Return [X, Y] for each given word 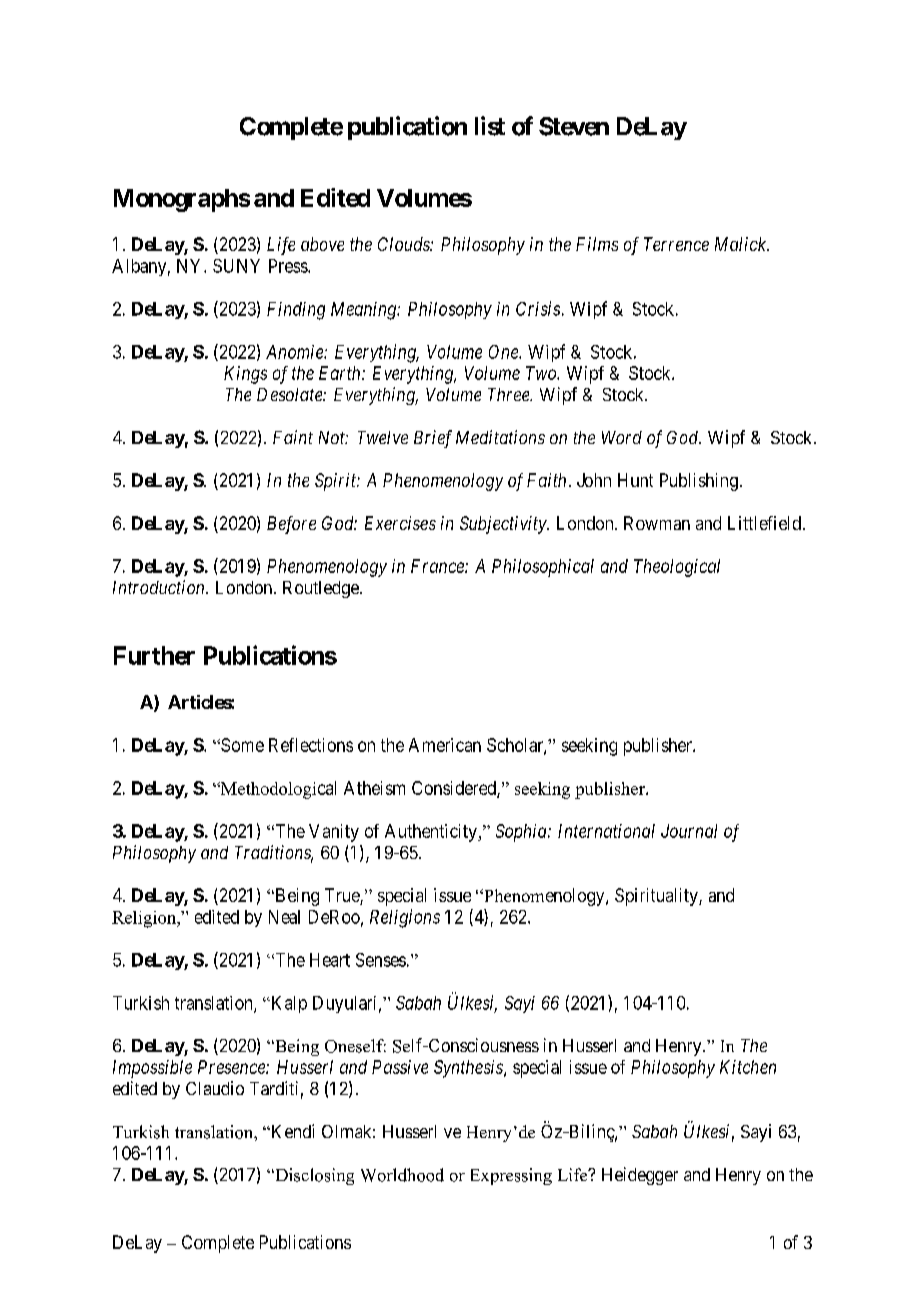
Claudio [215, 1088]
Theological [677, 568]
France [438, 566]
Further [154, 655]
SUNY [236, 266]
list [490, 126]
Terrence [676, 244]
